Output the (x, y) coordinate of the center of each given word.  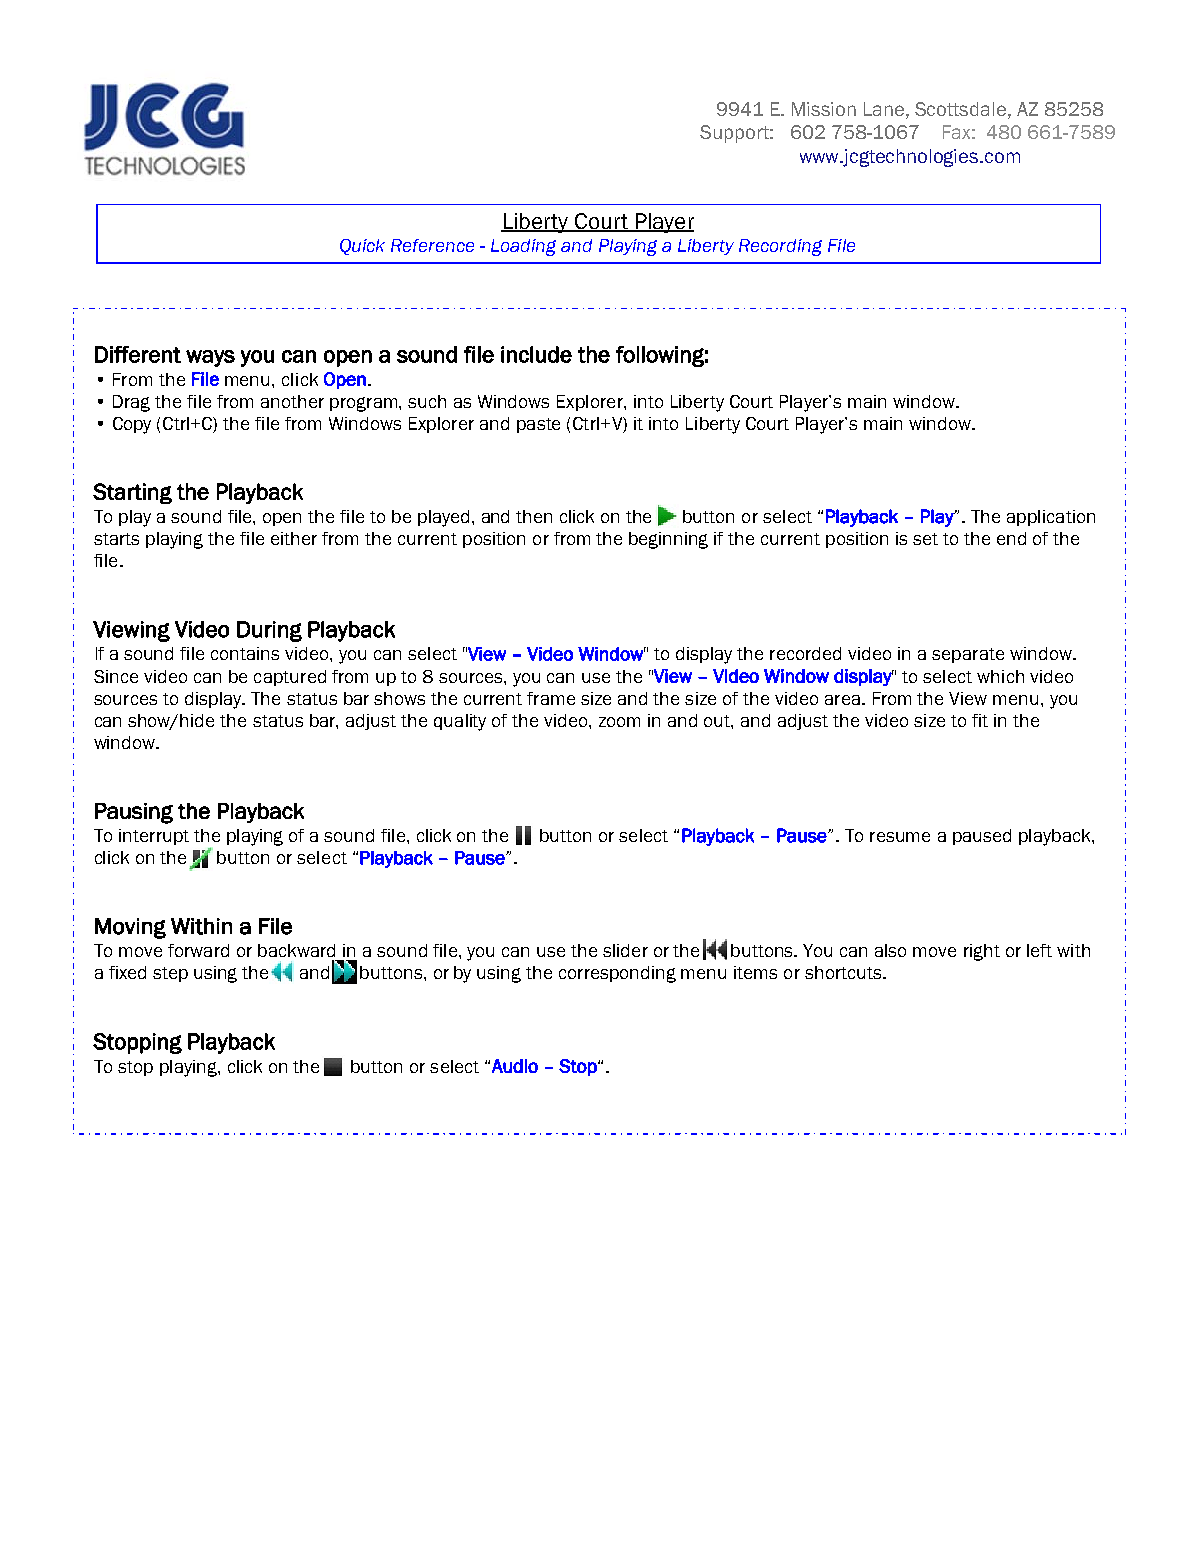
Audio (515, 1066)
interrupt (154, 837)
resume (900, 837)
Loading (523, 247)
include (536, 354)
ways (210, 358)
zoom (619, 722)
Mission (824, 109)
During (269, 631)
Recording (780, 247)
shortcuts (844, 972)
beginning (668, 540)
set (925, 539)
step (170, 974)
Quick (362, 247)
